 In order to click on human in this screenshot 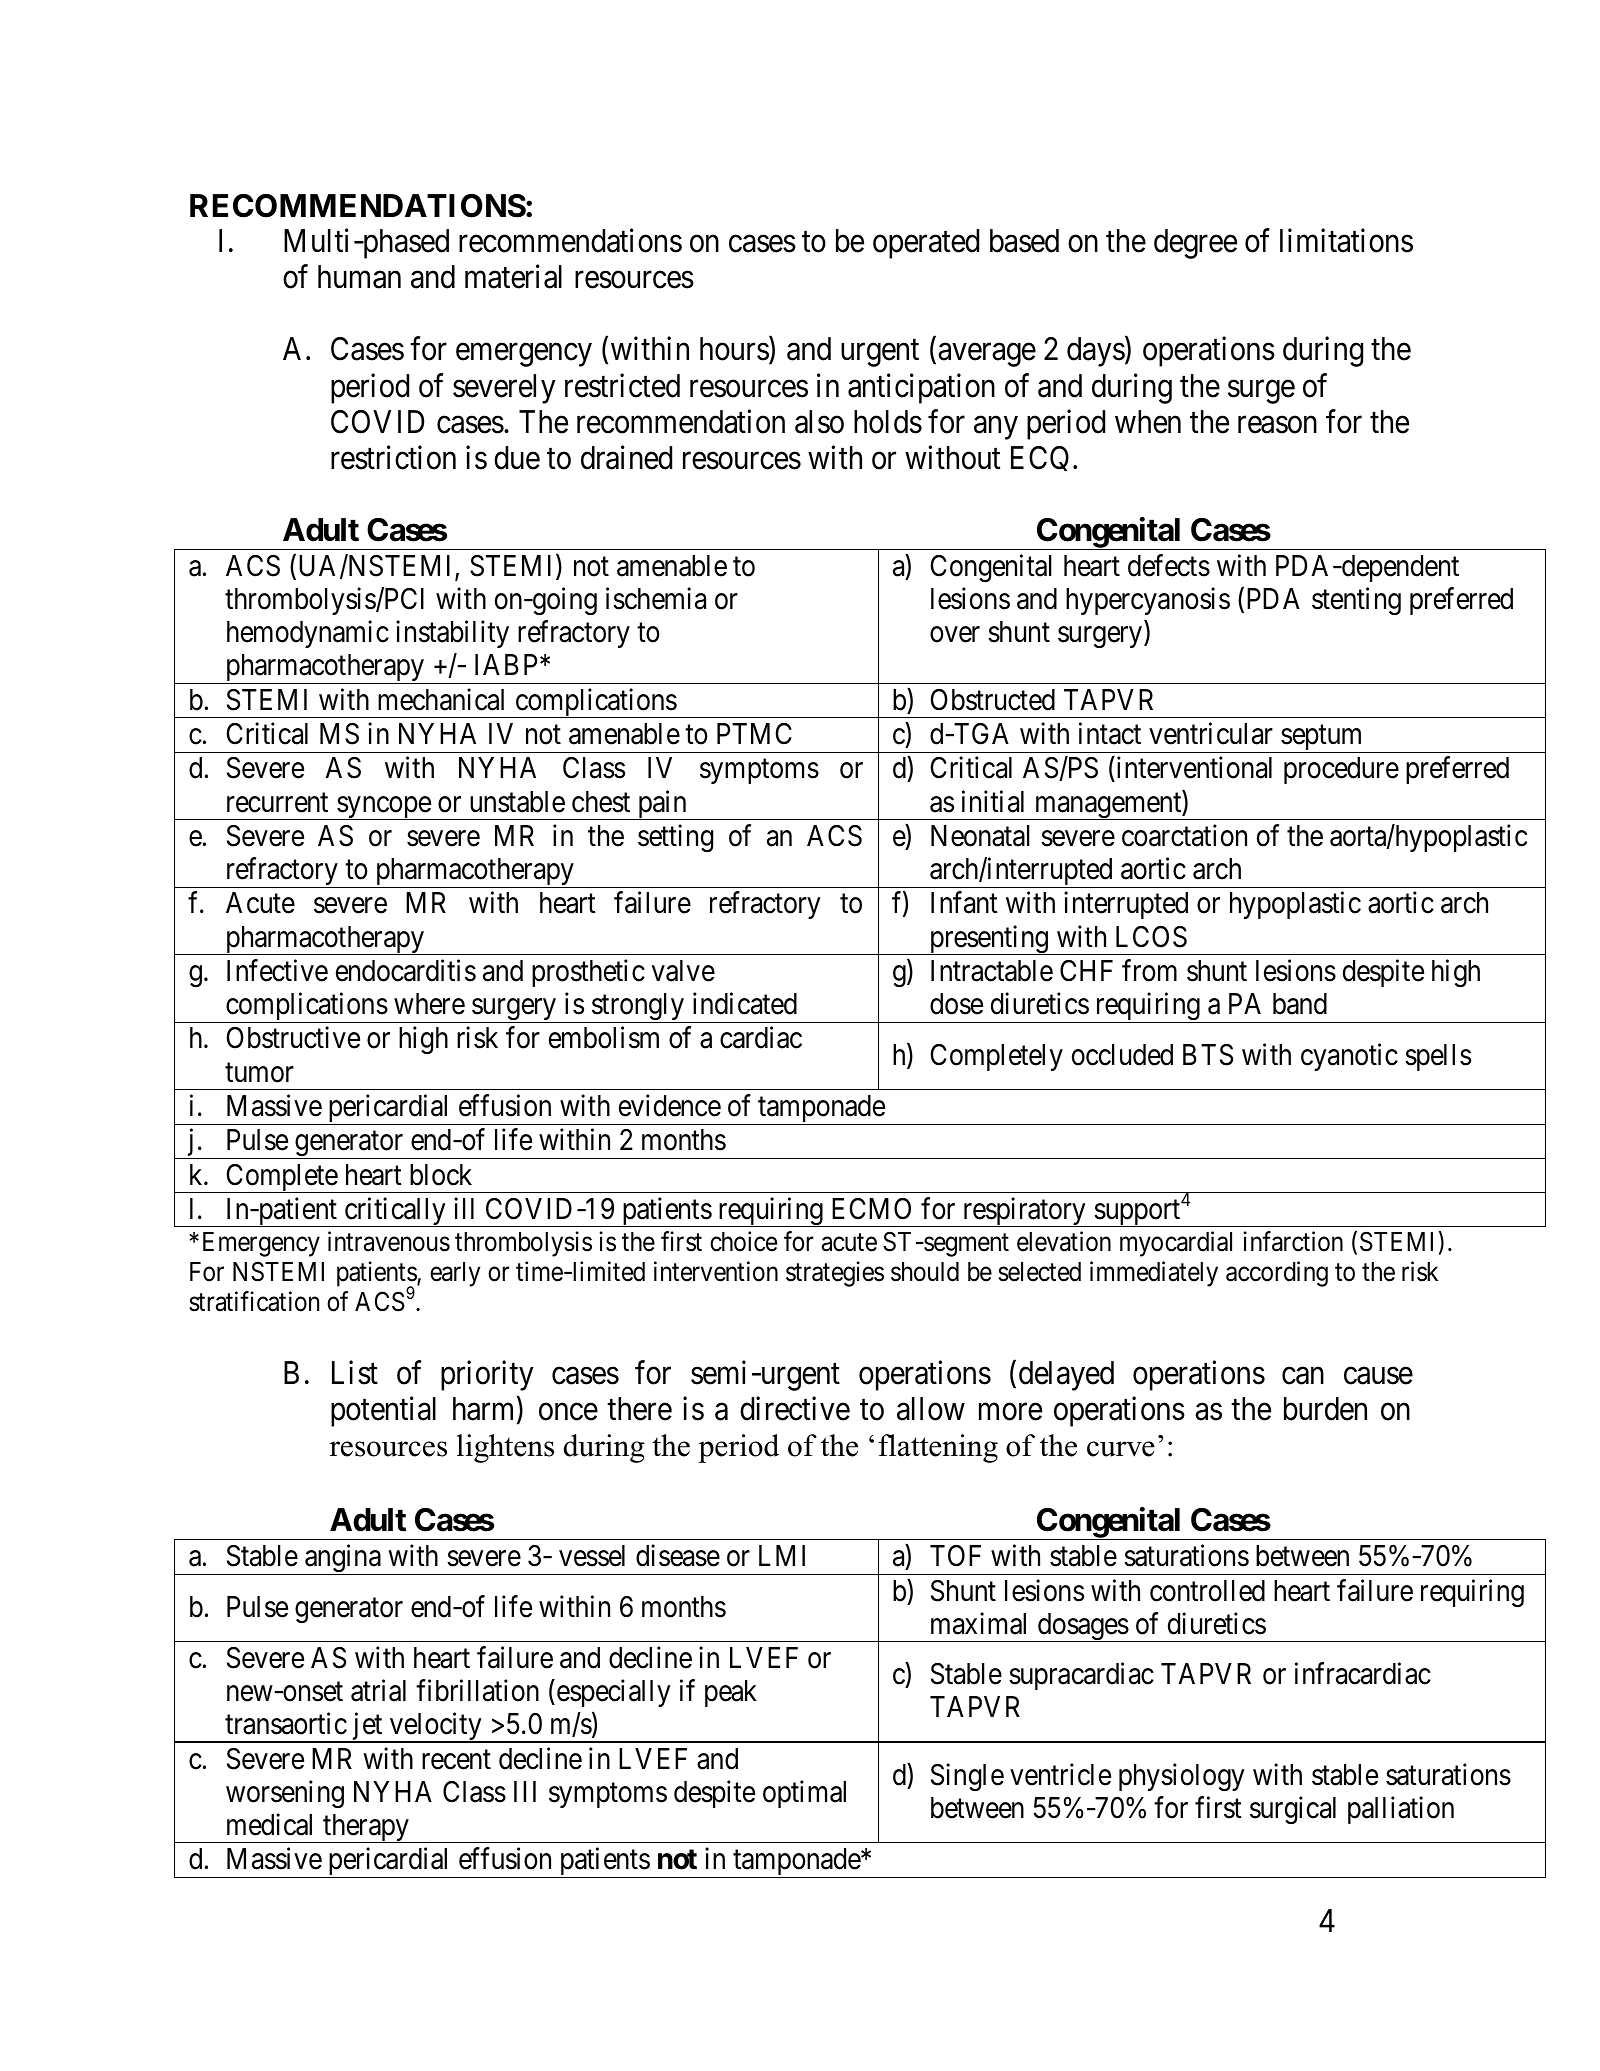, I will do `click(359, 277)`.
